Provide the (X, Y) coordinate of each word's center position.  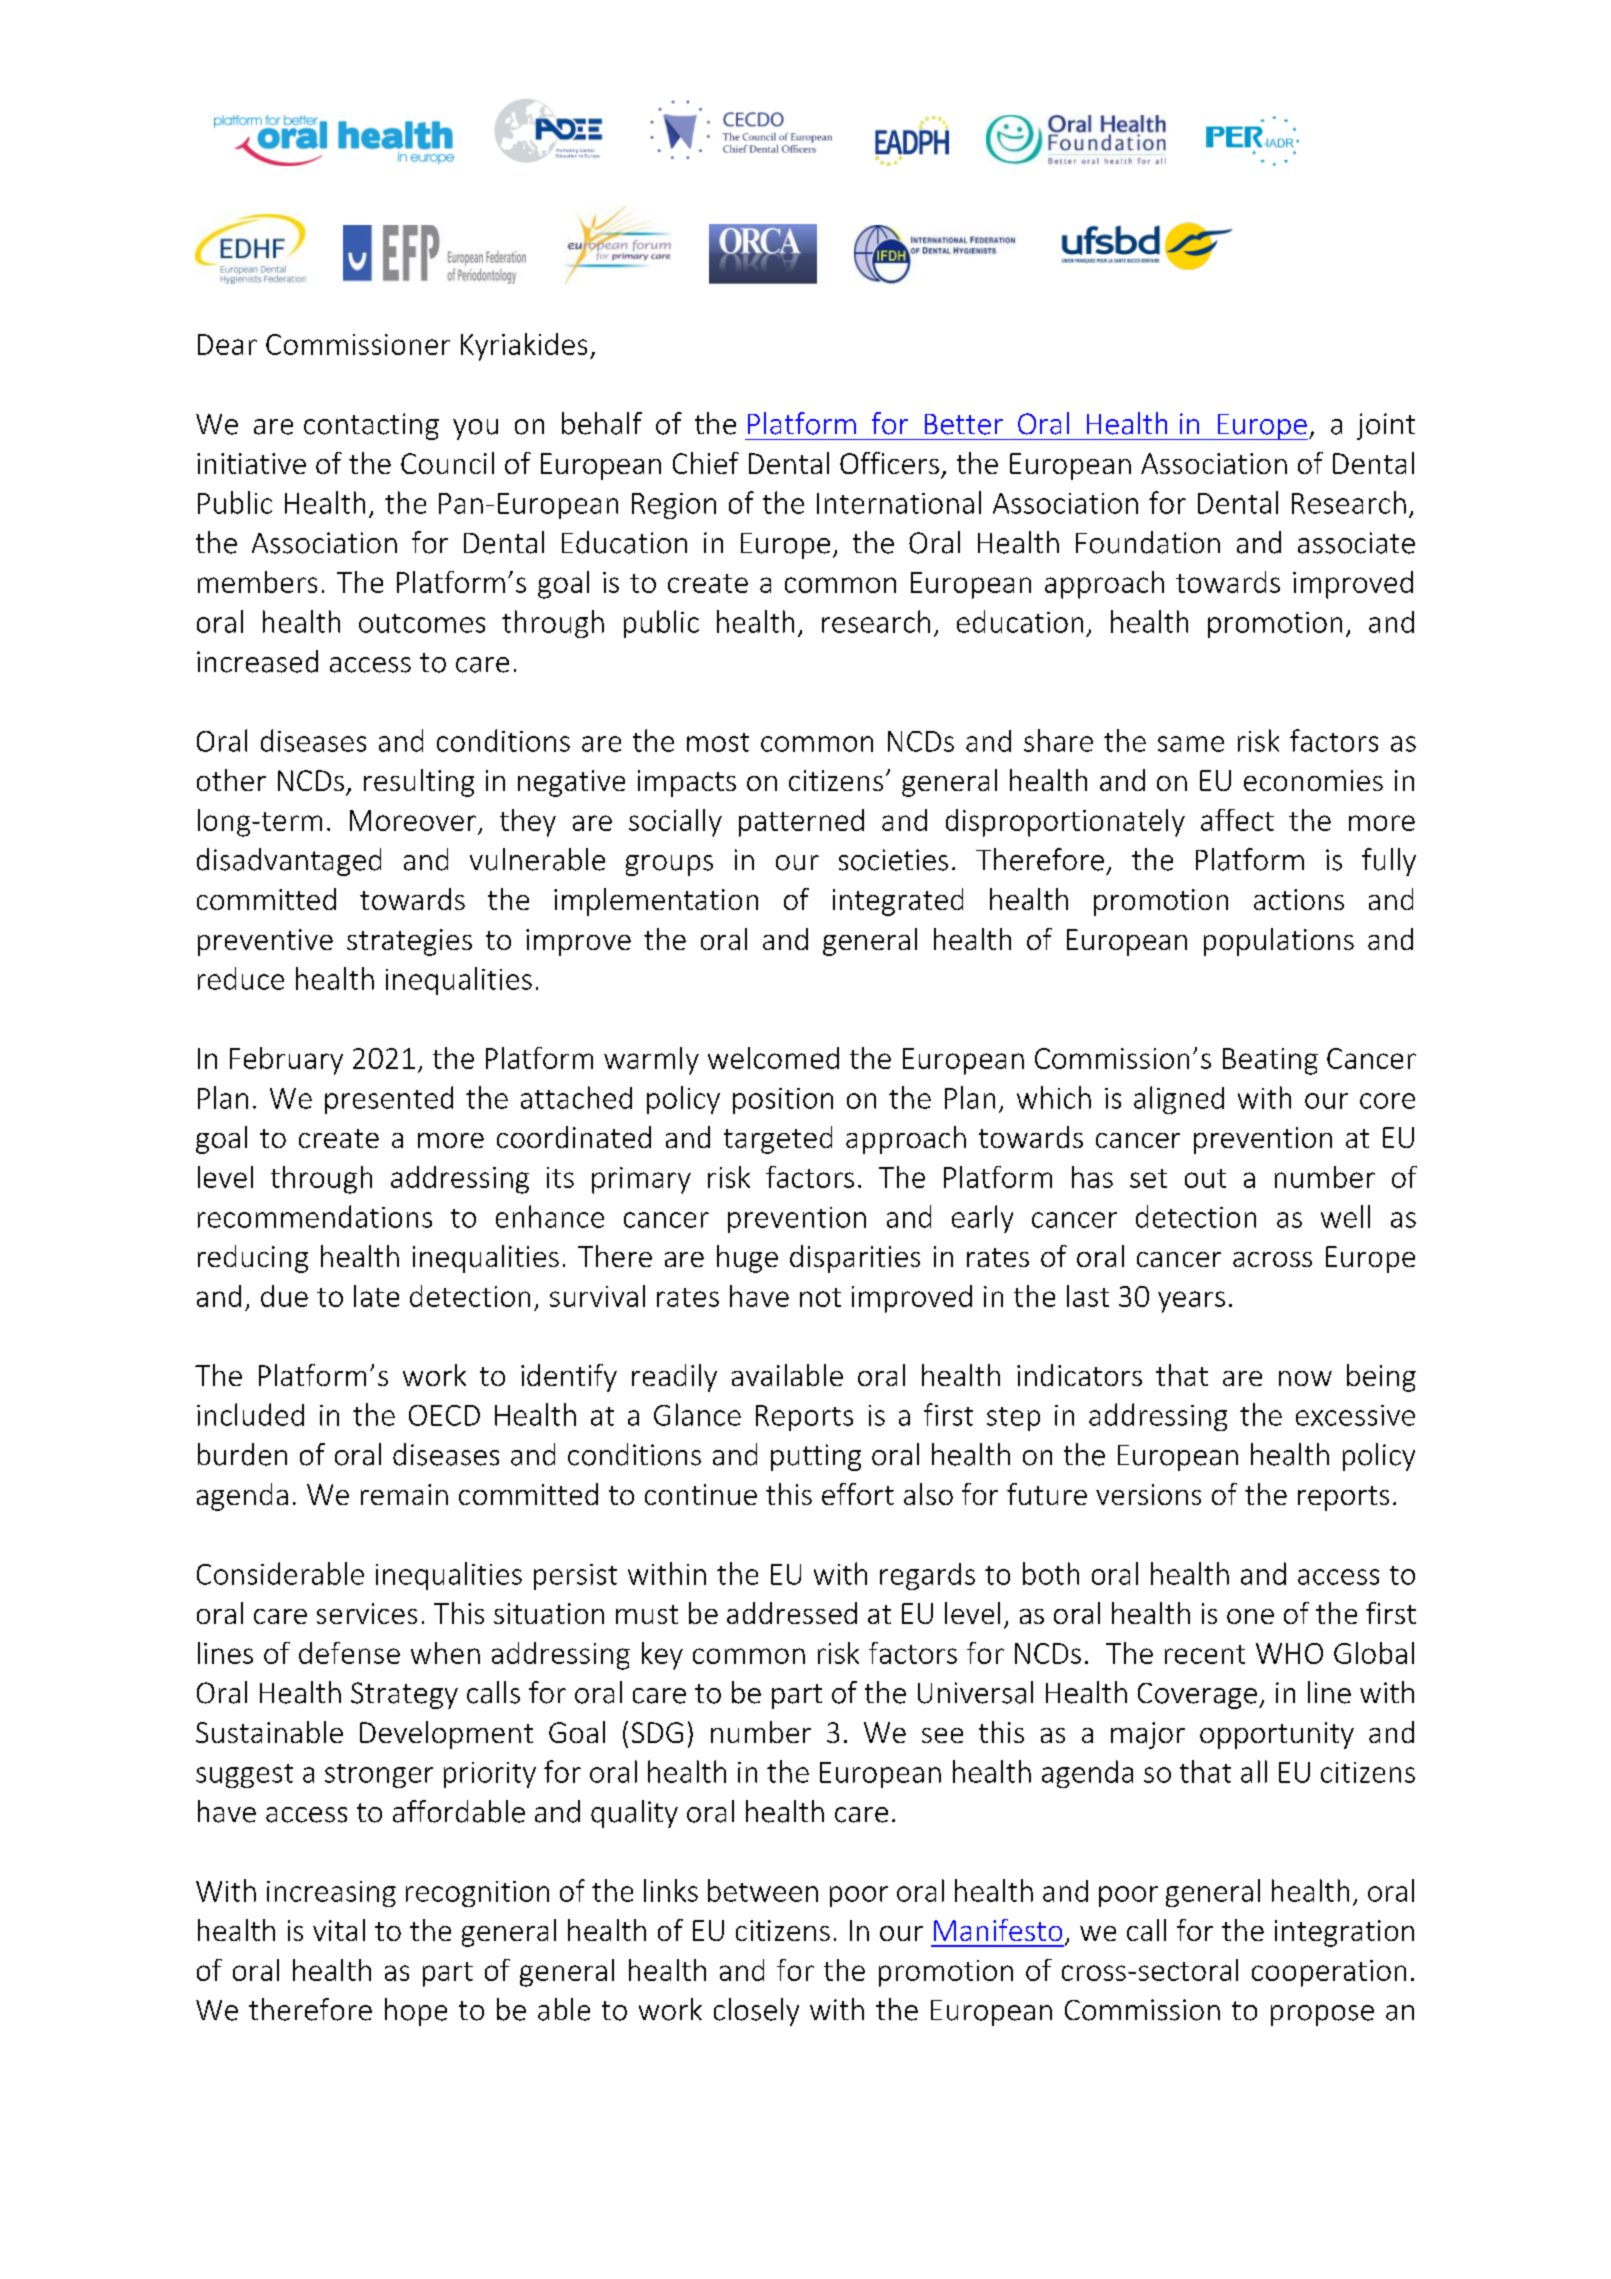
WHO (1289, 1653)
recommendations (315, 1216)
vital (339, 1930)
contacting (371, 426)
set (1148, 1178)
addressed (792, 1613)
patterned (801, 823)
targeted (778, 1140)
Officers (889, 463)
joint (1386, 426)
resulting (419, 783)
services (367, 1613)
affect (1237, 820)
